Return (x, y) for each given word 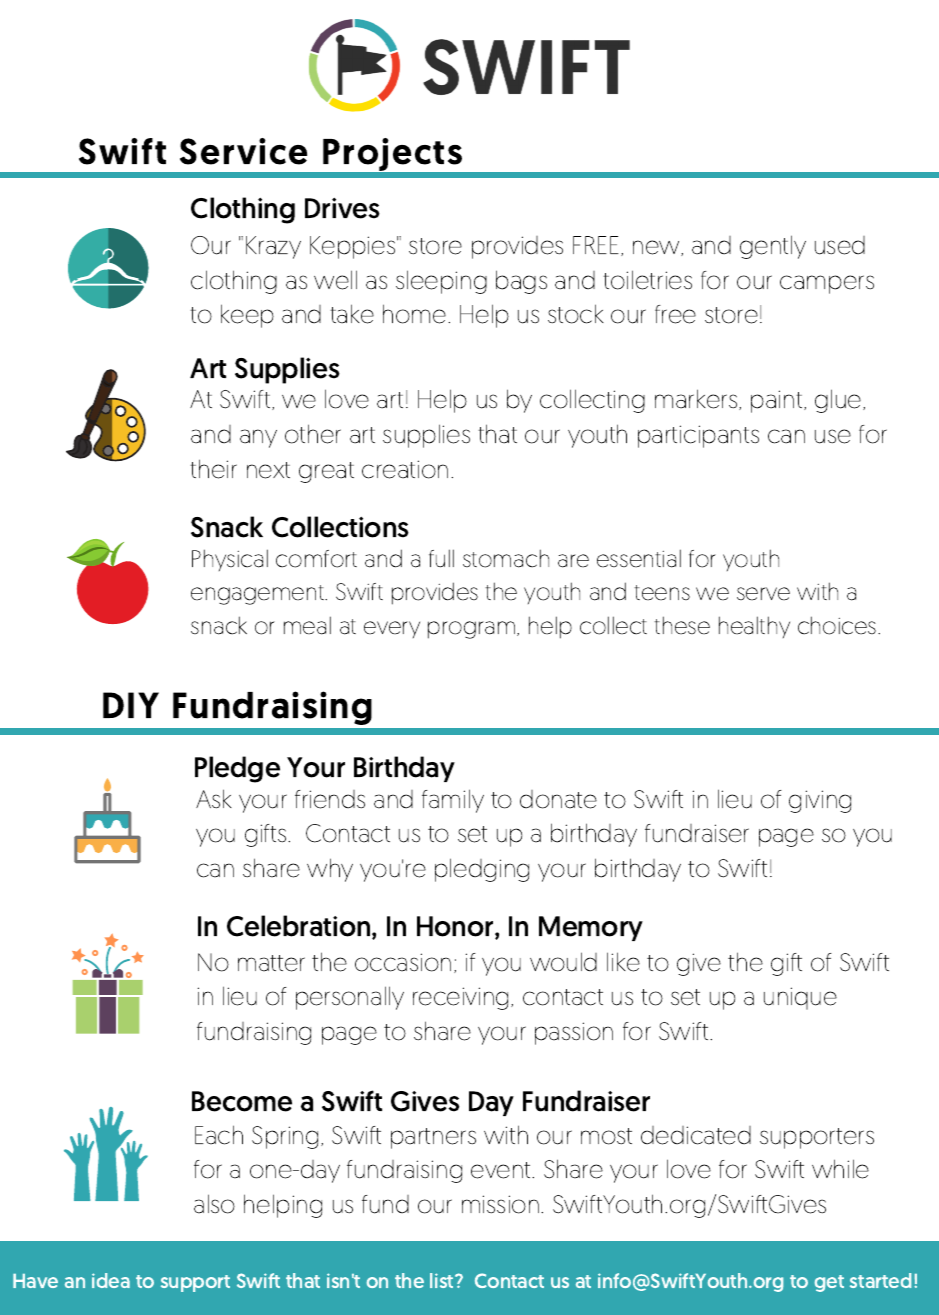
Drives (342, 208)
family (453, 801)
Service (243, 151)
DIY (131, 705)
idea (111, 1280)
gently (773, 247)
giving (820, 801)
